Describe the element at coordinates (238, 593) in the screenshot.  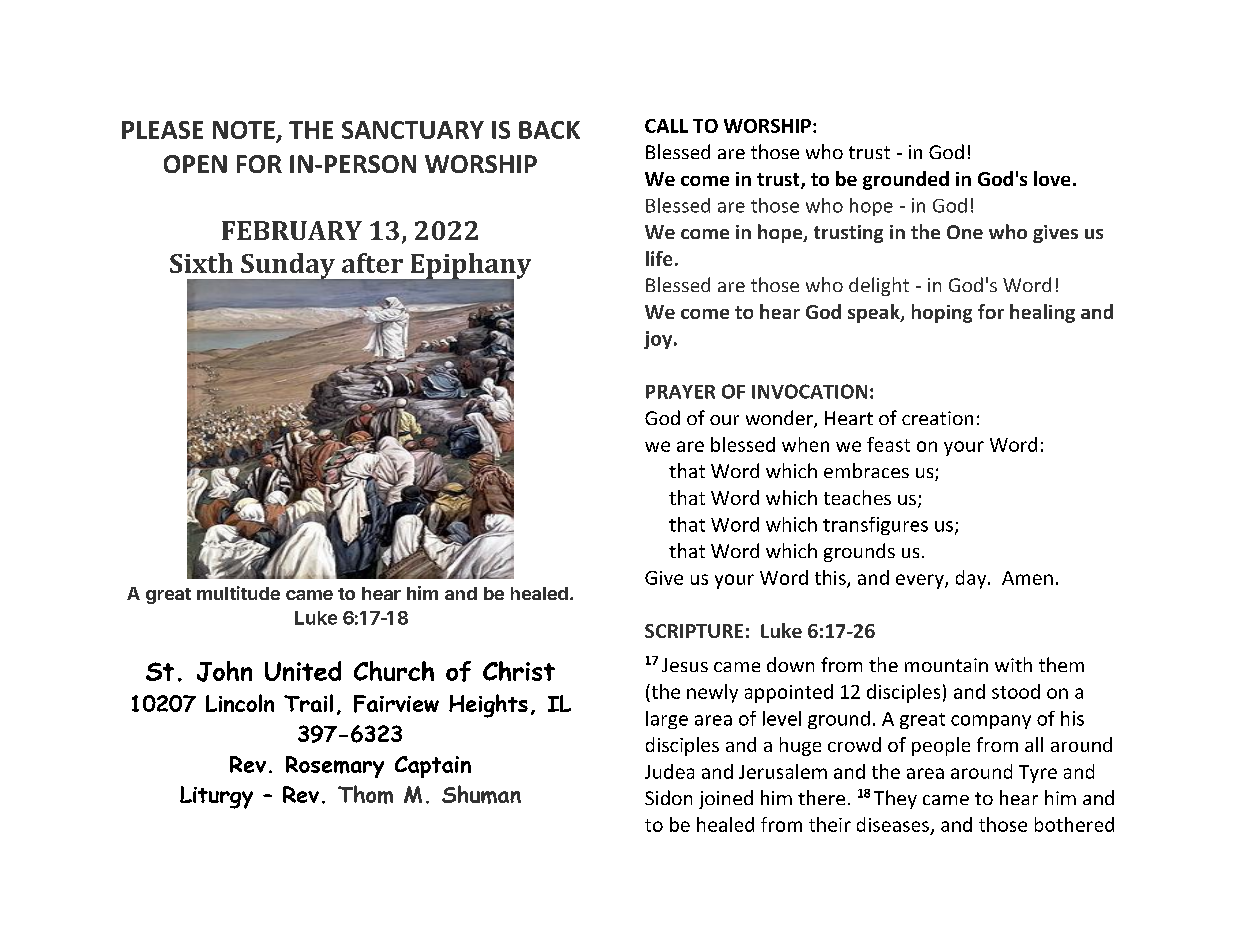
I see `multitude` at that location.
